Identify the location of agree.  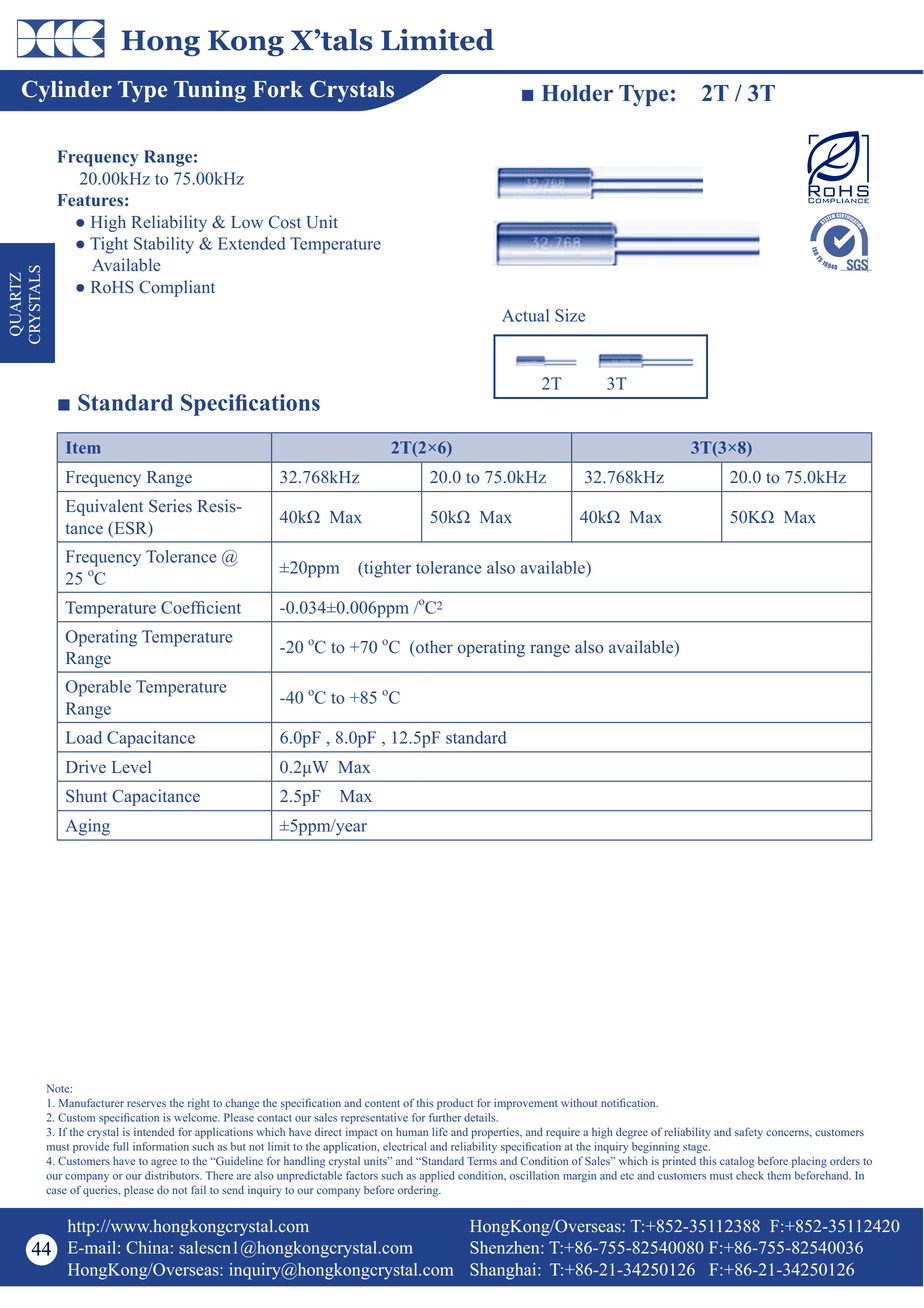
(164, 1163).
